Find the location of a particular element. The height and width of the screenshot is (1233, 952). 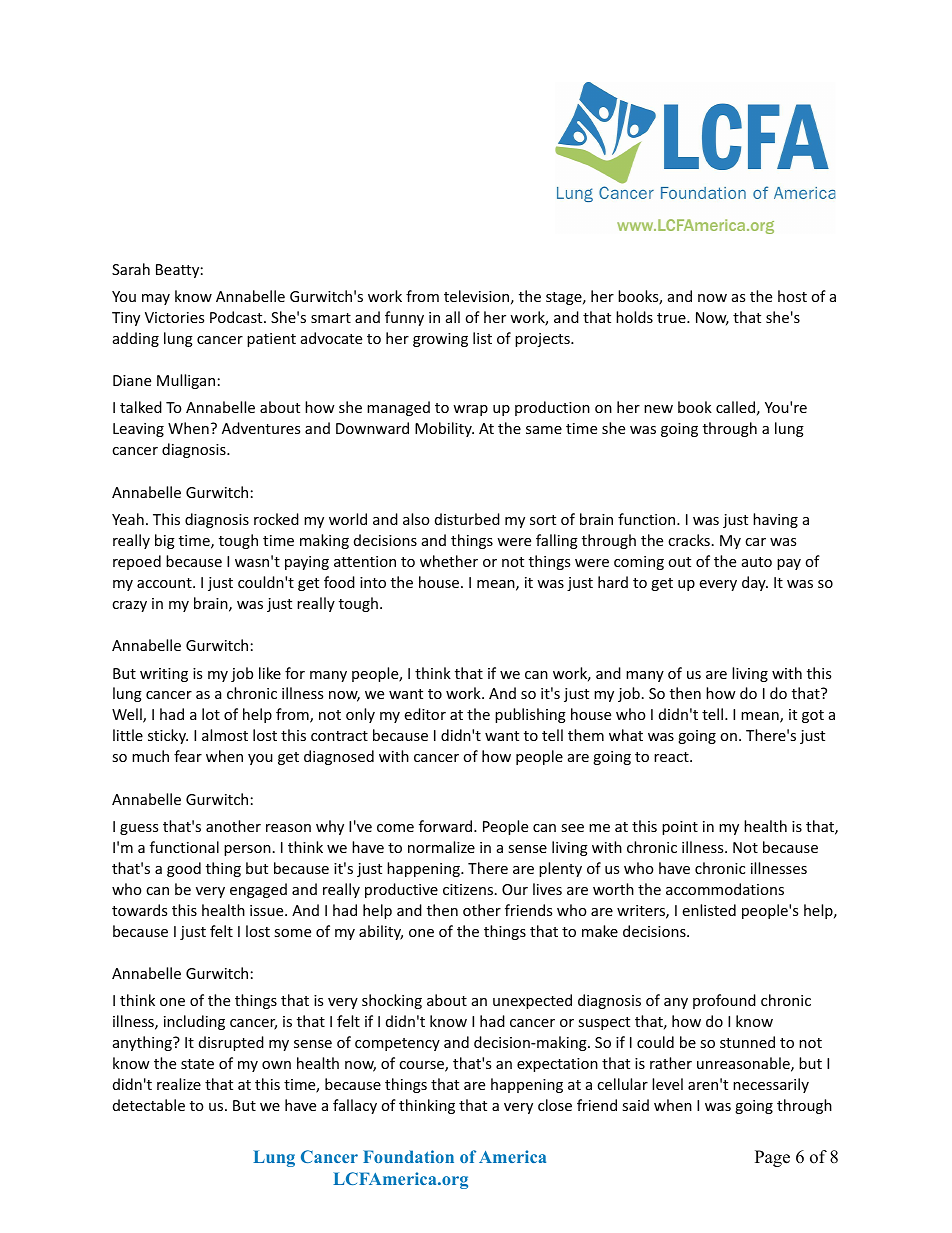

detectable is located at coordinates (149, 1105).
